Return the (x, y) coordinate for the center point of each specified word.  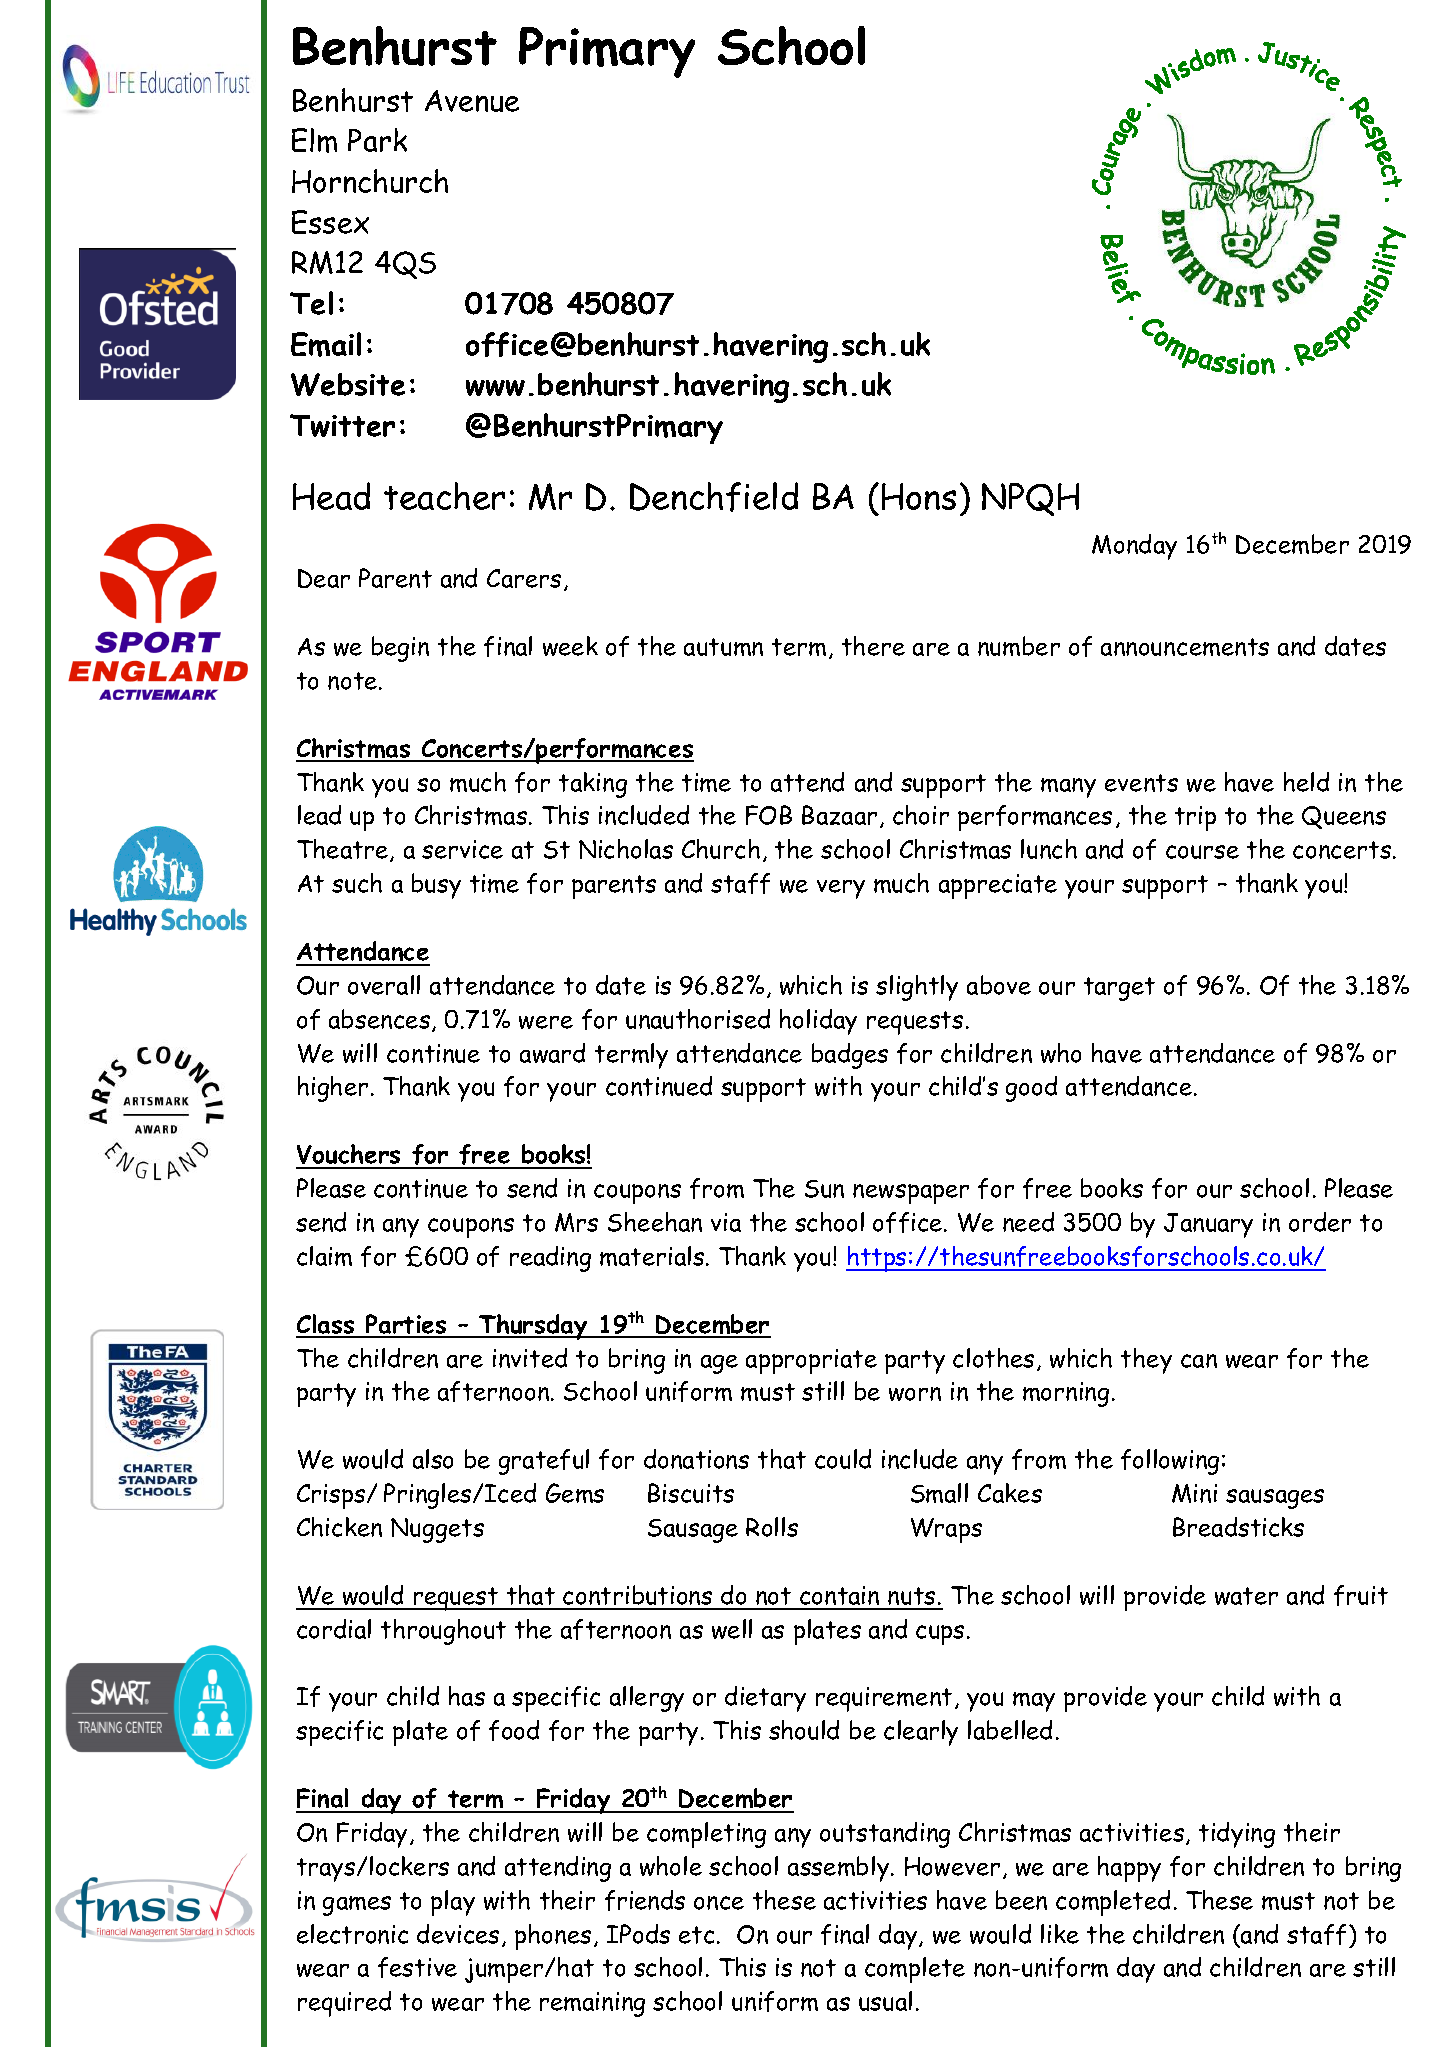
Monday (1134, 547)
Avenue (472, 101)
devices (458, 1934)
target (1119, 989)
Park (377, 140)
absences (379, 1019)
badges (850, 1056)
